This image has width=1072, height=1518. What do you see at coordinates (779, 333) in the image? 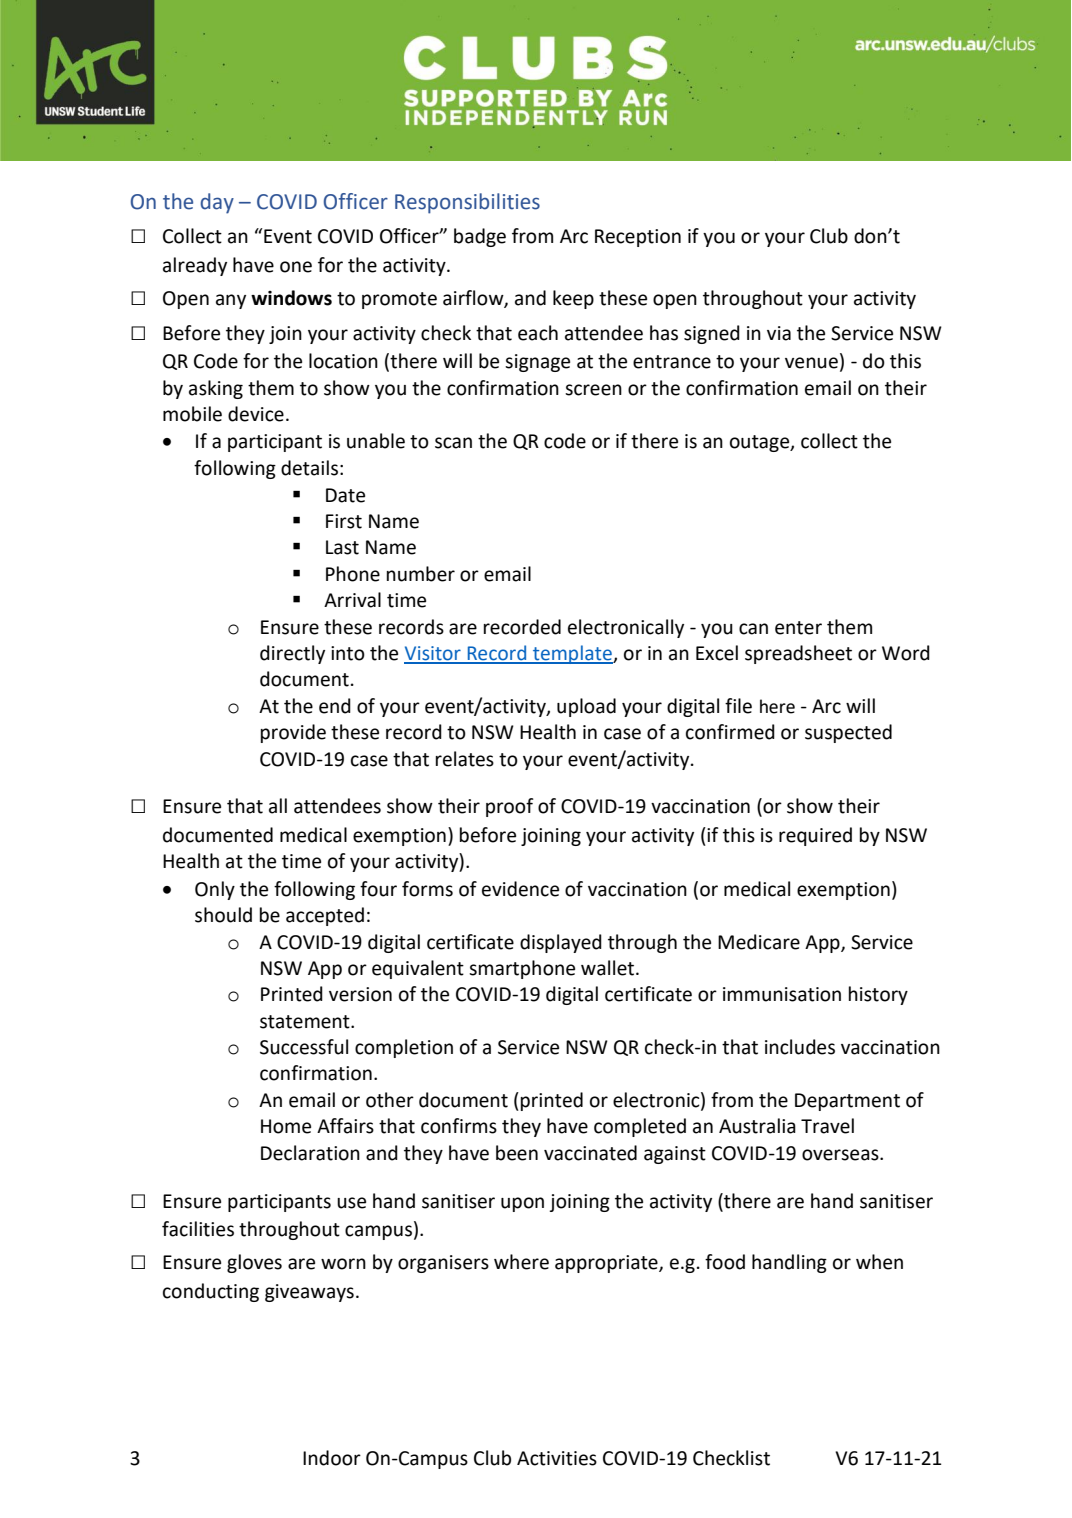
I see `via` at bounding box center [779, 333].
